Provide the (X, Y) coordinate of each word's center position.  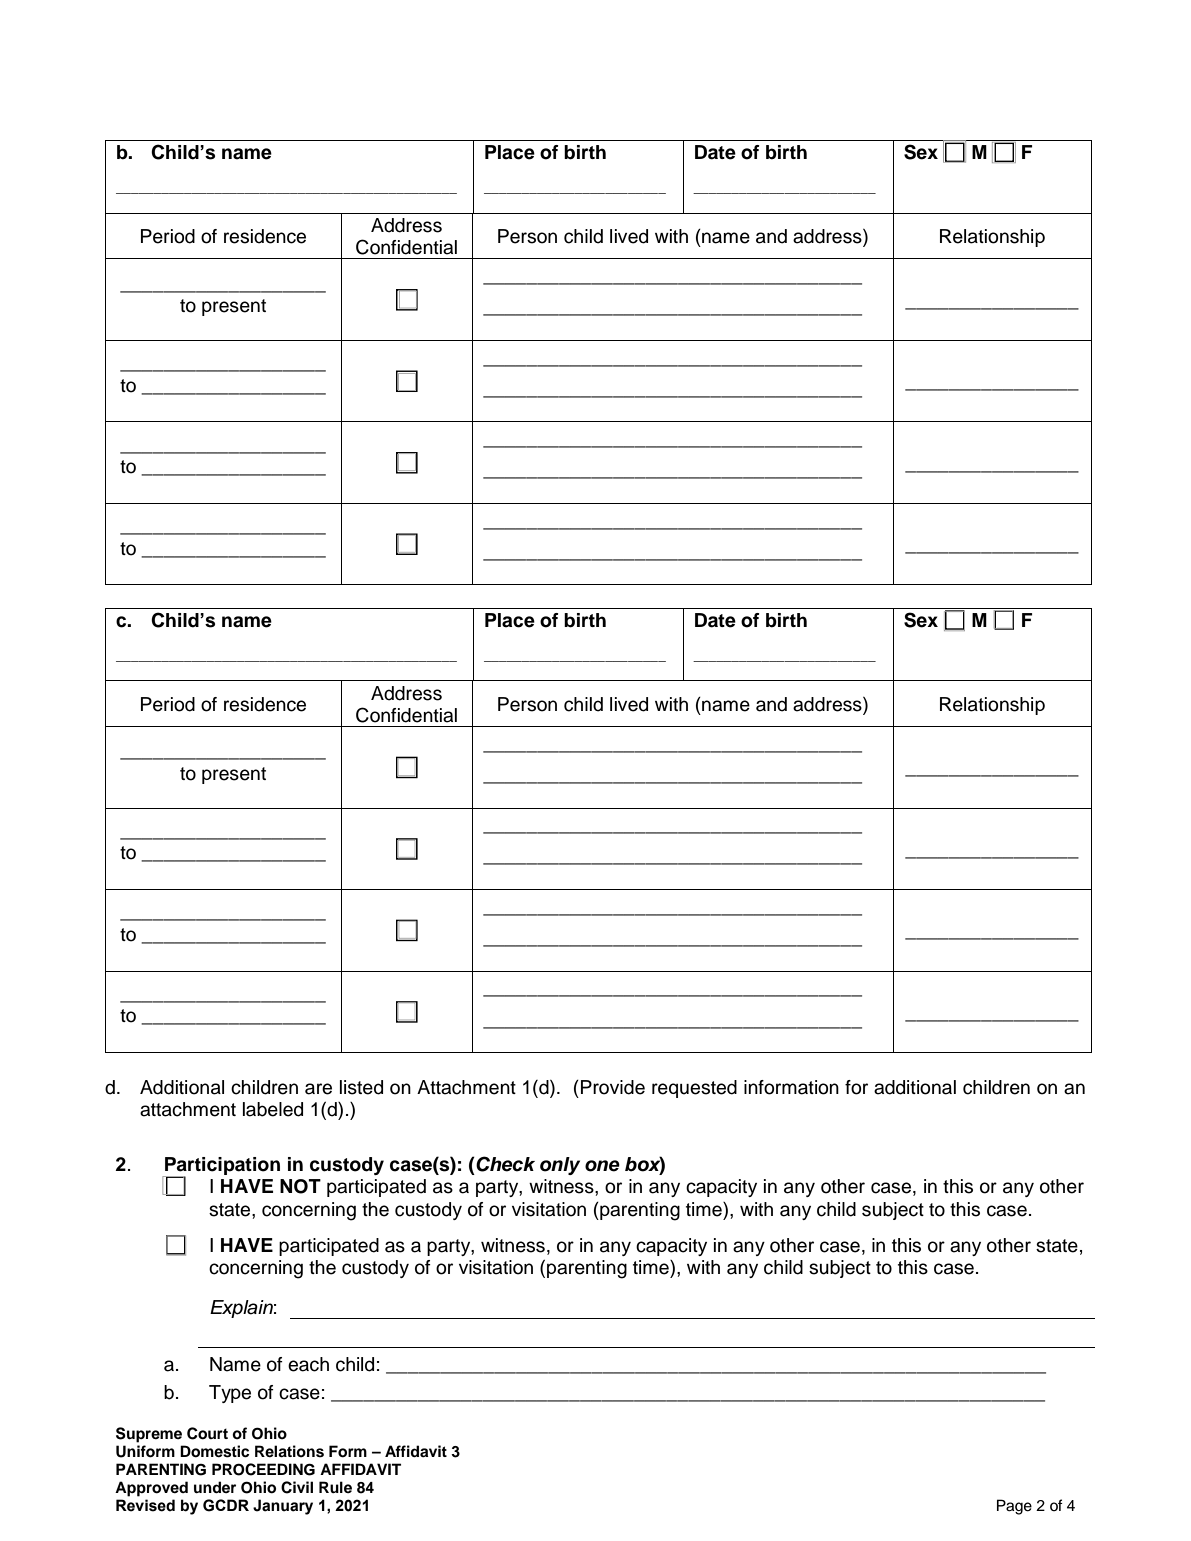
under (215, 1487)
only (560, 1166)
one (602, 1166)
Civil (297, 1487)
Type (230, 1394)
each (308, 1364)
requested (694, 1089)
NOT (300, 1186)
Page (1014, 1507)
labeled (273, 1109)
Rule (335, 1487)
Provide (613, 1087)
